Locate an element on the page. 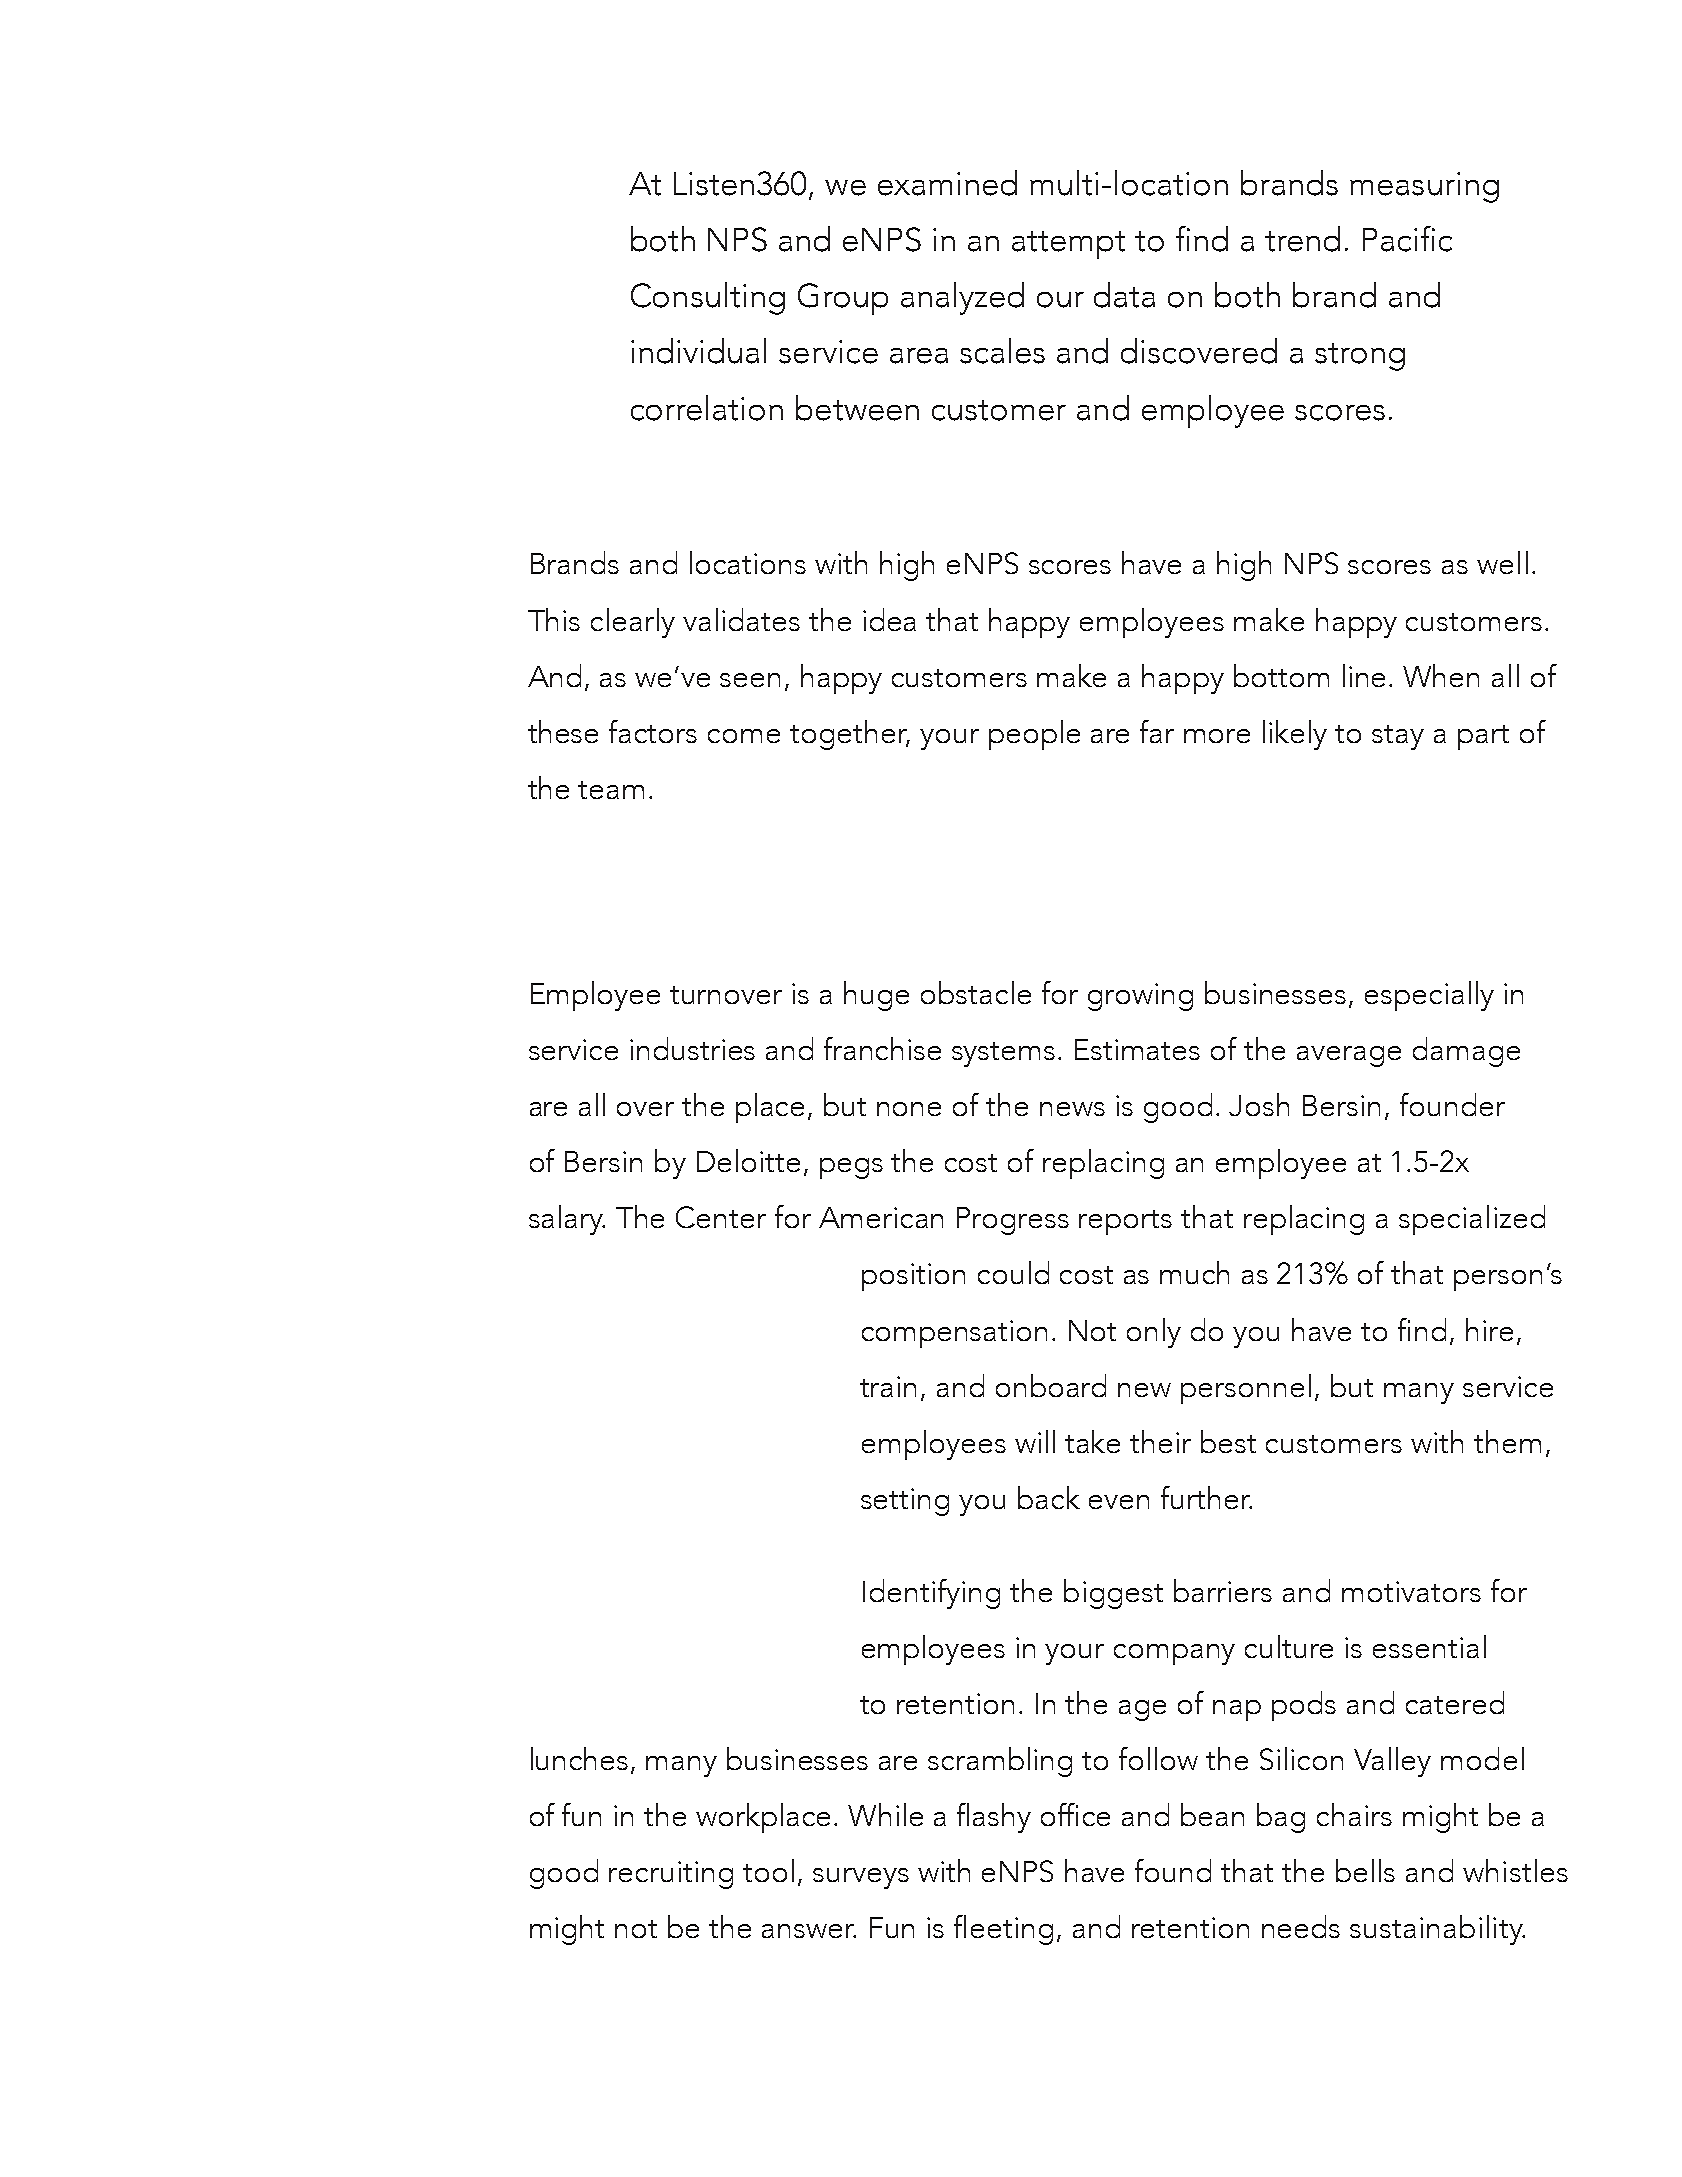 The width and height of the page is (1682, 2177). attempt is located at coordinates (1068, 245).
